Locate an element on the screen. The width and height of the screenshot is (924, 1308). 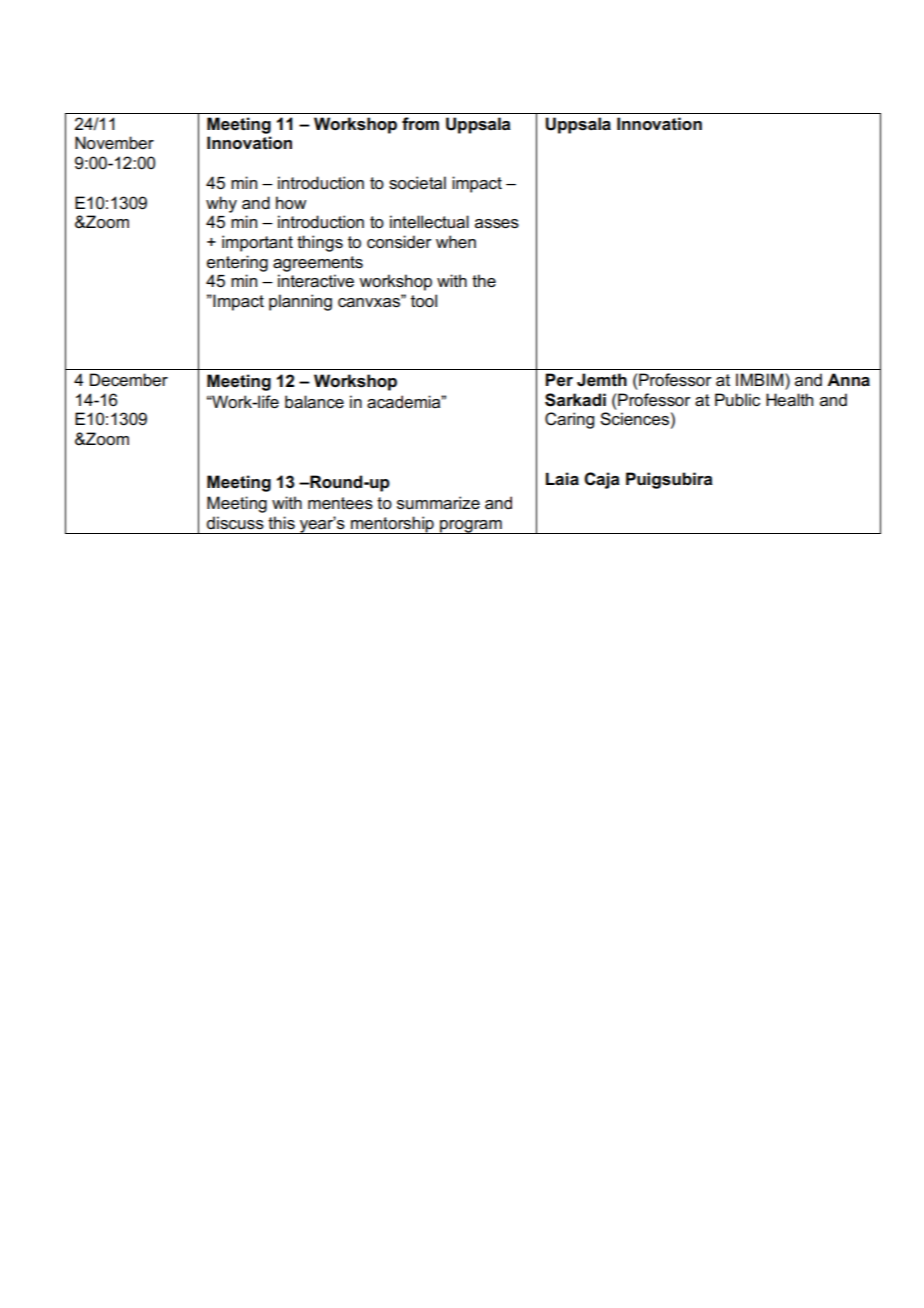
tool is located at coordinates (424, 301).
